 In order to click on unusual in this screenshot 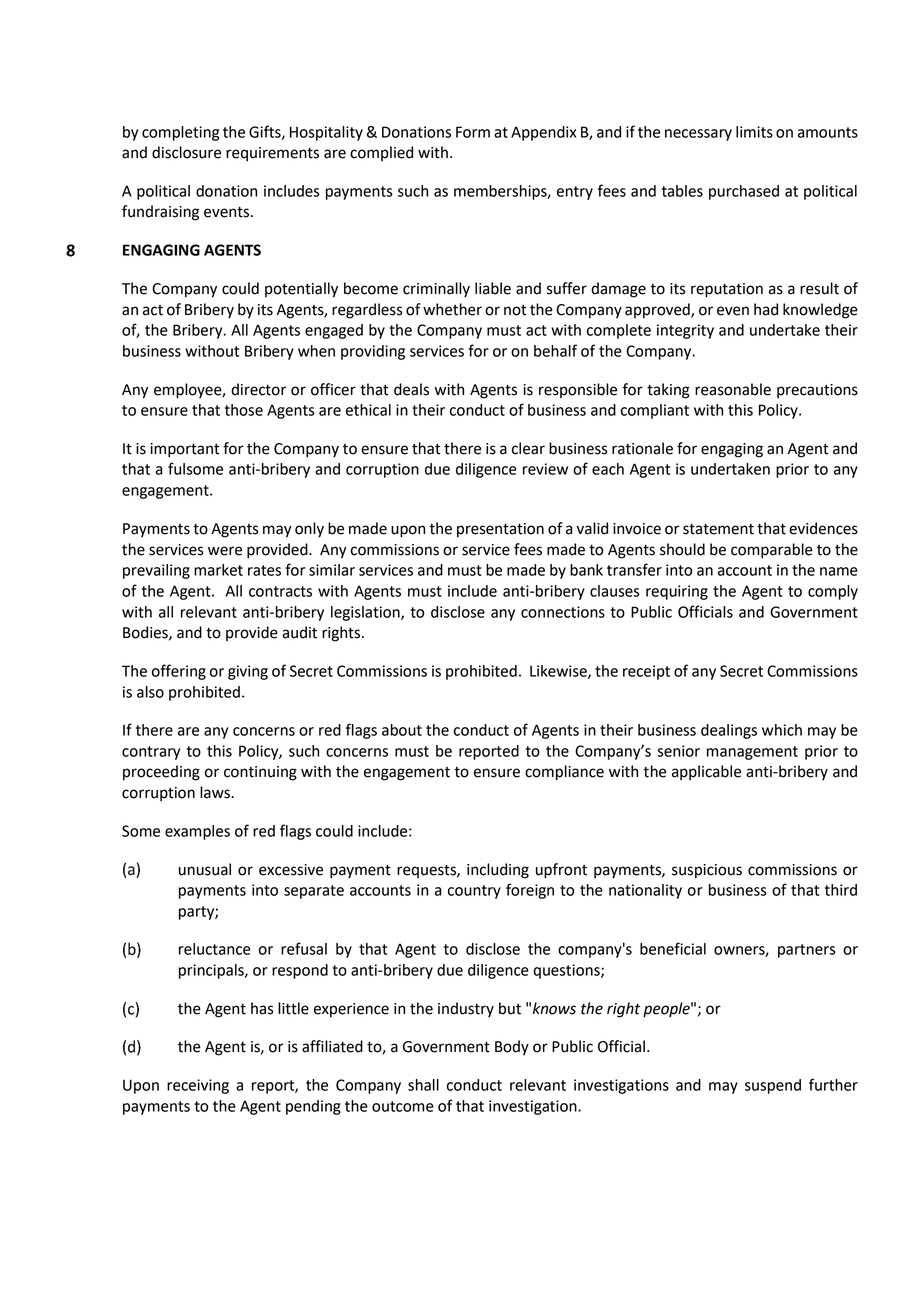, I will do `click(205, 869)`.
